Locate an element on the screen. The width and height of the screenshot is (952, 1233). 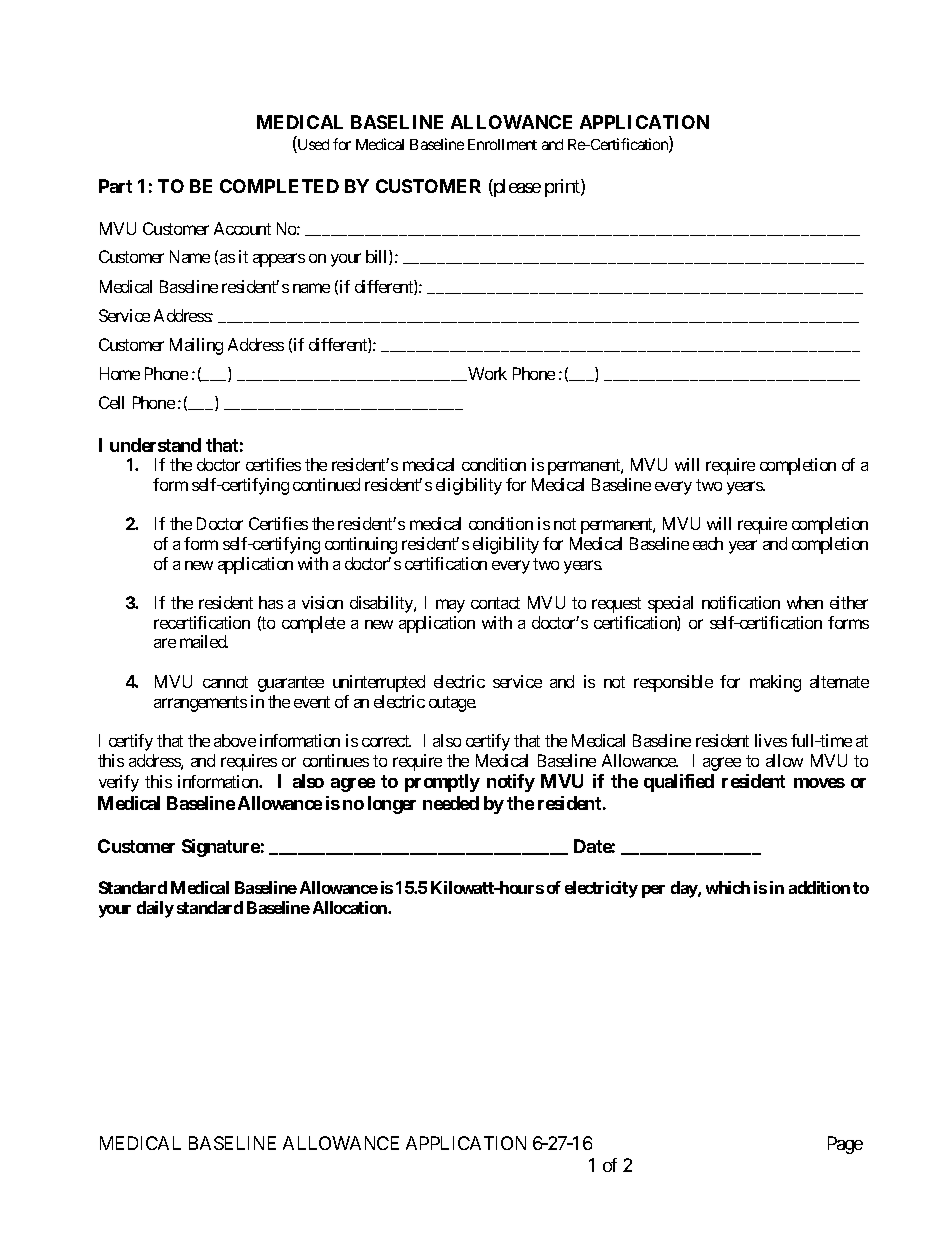
Part is located at coordinates (115, 186).
